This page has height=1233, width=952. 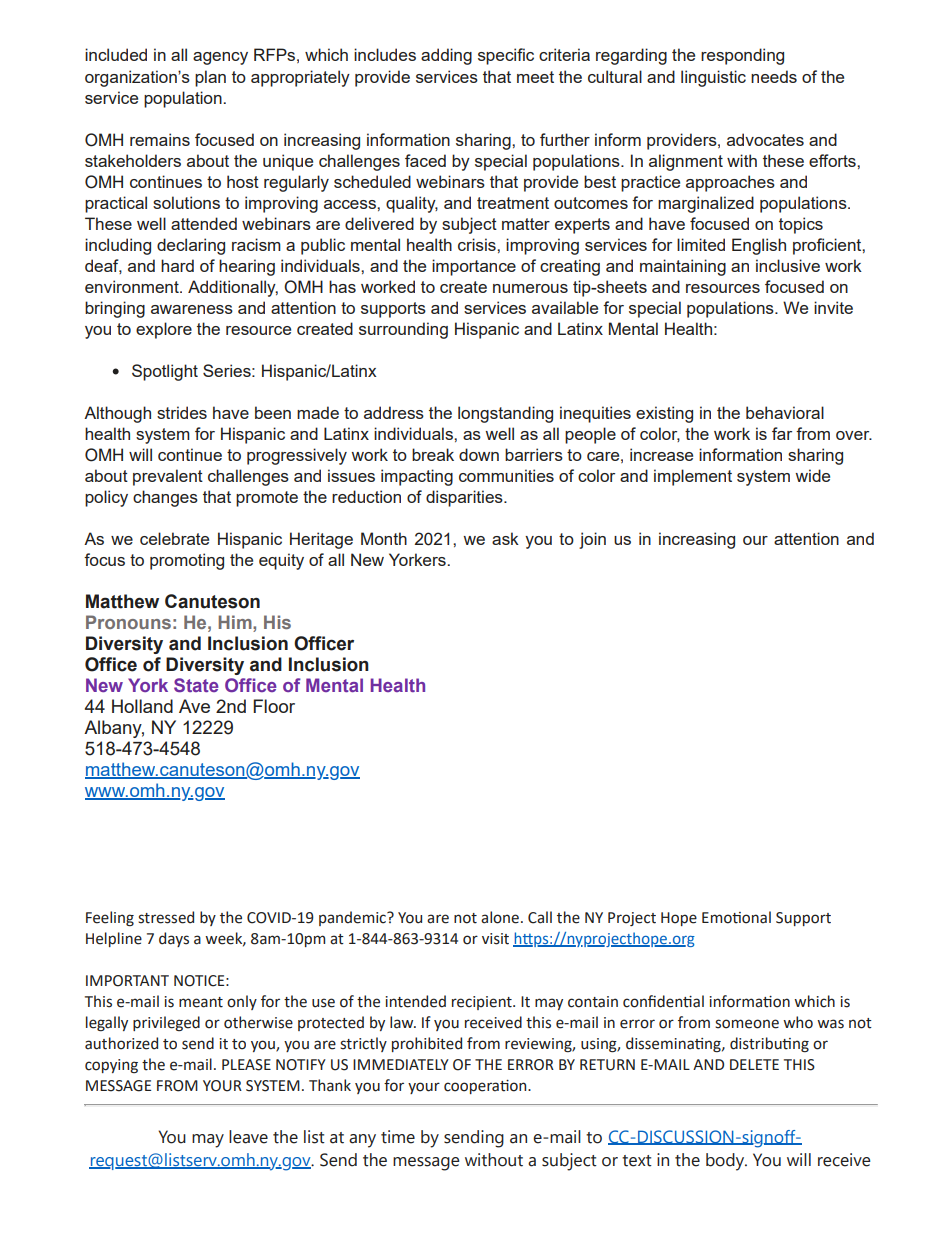 What do you see at coordinates (166, 917) in the page?
I see `stressed` at bounding box center [166, 917].
